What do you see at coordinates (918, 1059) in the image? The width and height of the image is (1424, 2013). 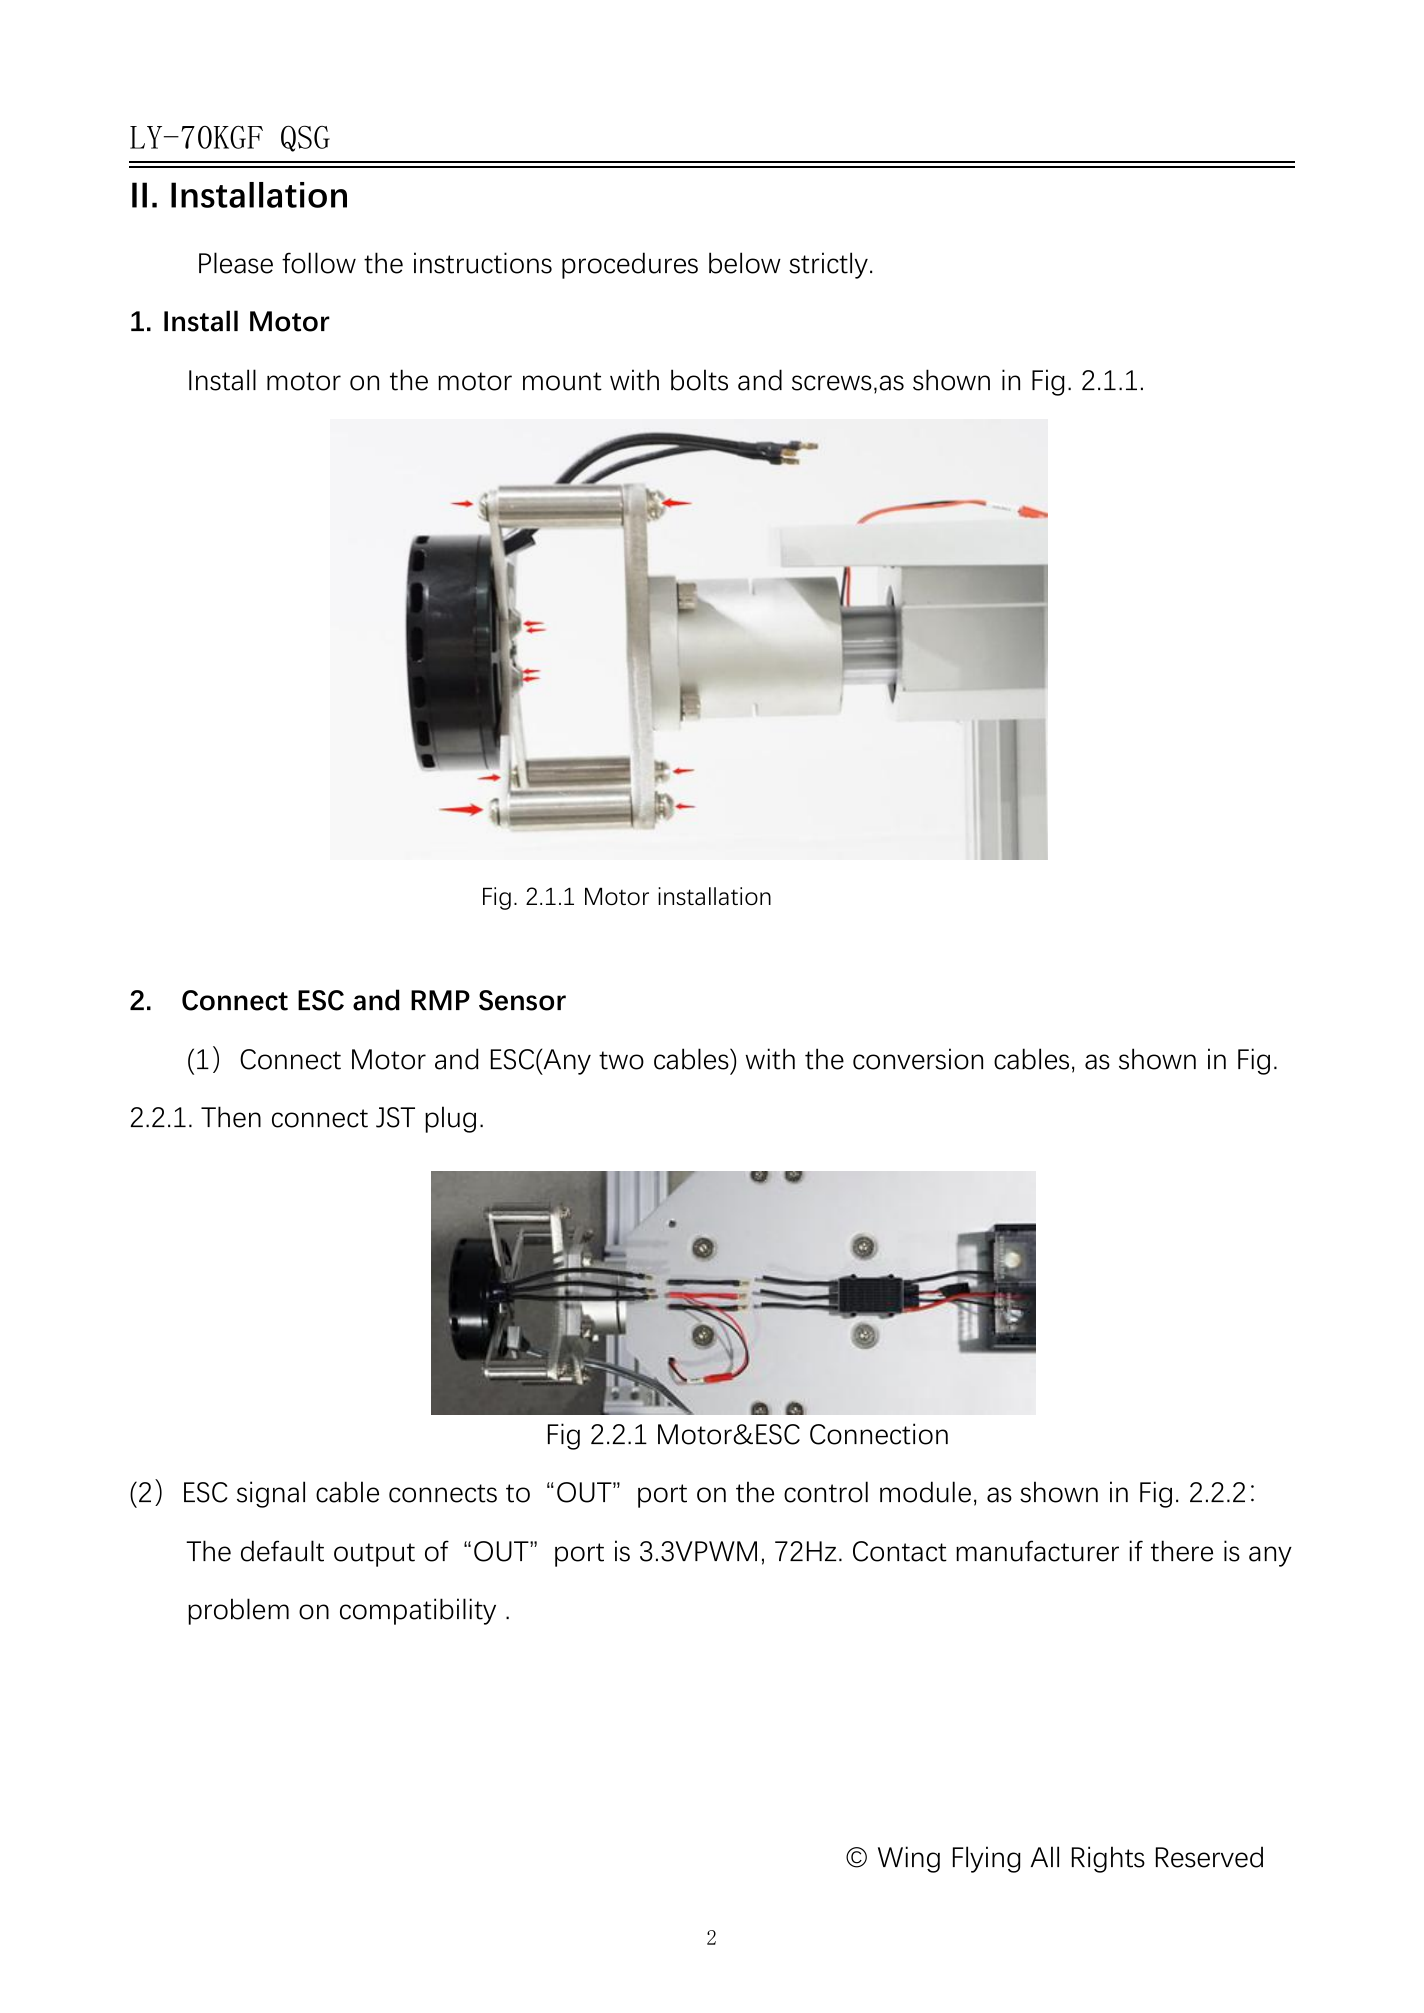 I see `conversion` at bounding box center [918, 1059].
